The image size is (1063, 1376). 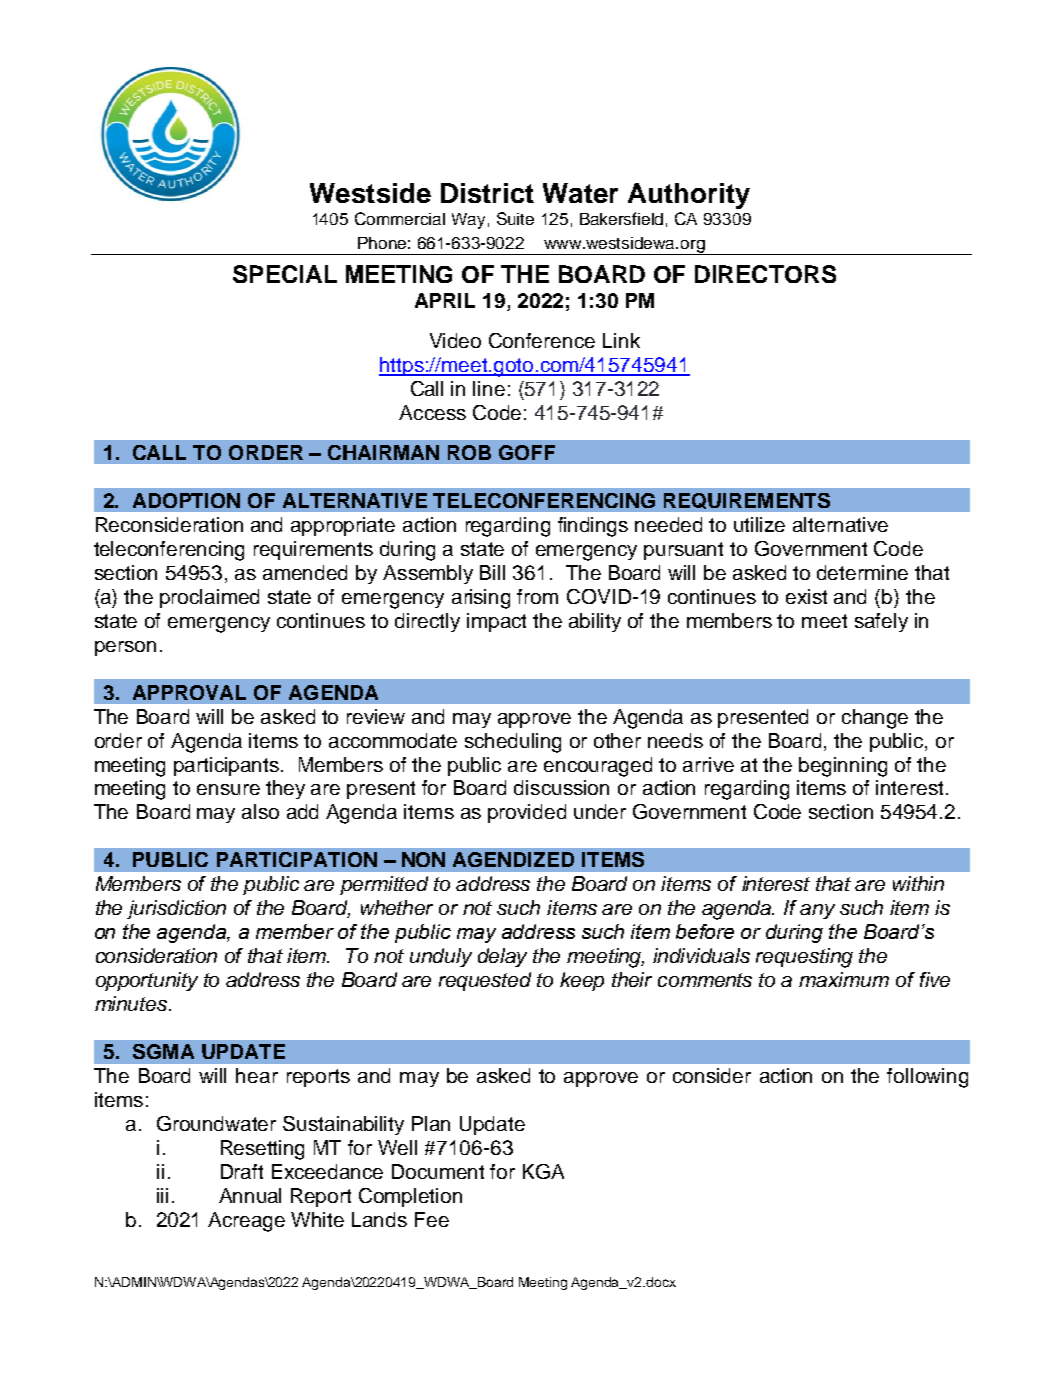 What do you see at coordinates (513, 743) in the document?
I see `scheduling` at bounding box center [513, 743].
